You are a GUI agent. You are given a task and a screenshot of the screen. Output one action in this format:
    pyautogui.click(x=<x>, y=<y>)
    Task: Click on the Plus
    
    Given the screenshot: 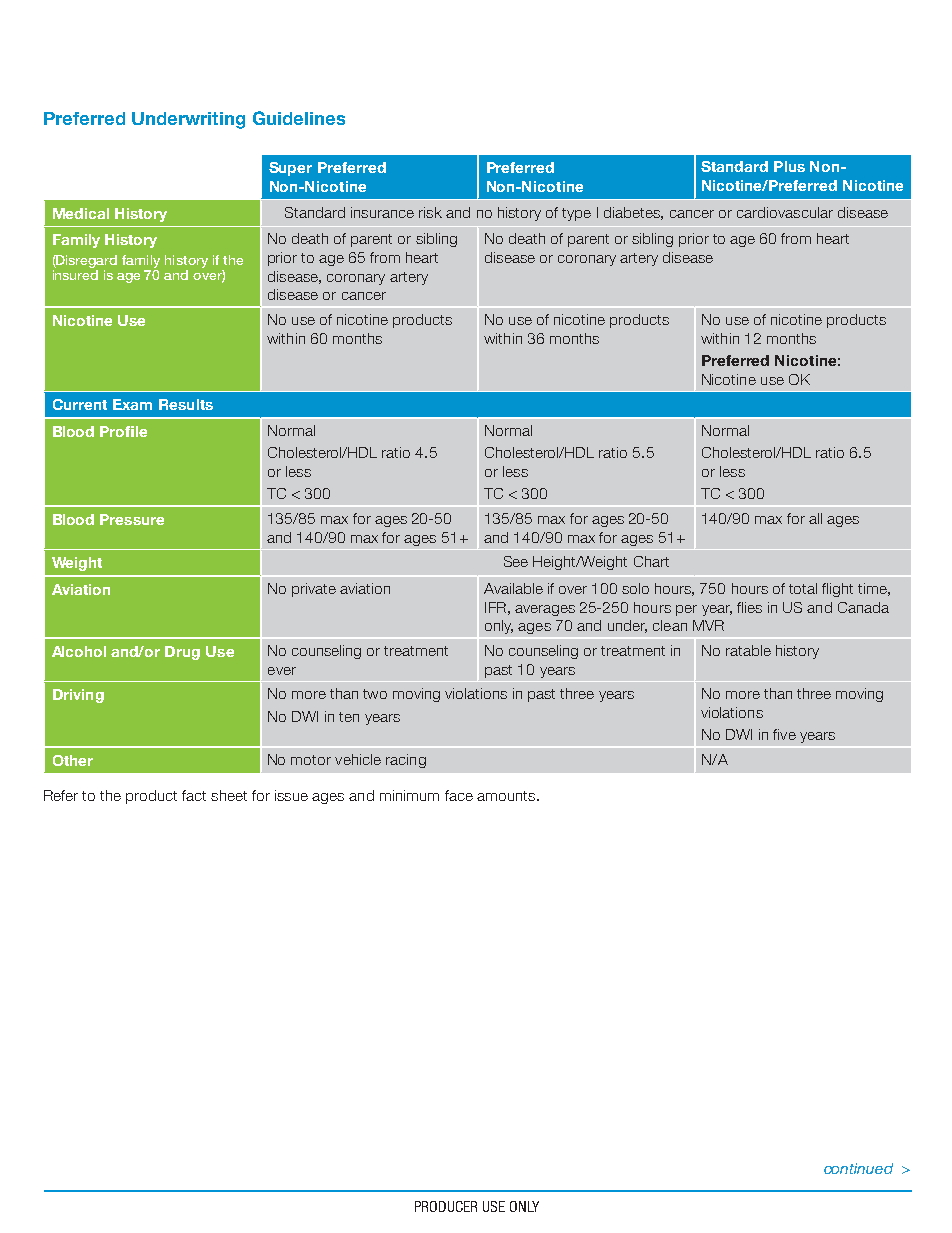 What is the action you would take?
    pyautogui.click(x=789, y=166)
